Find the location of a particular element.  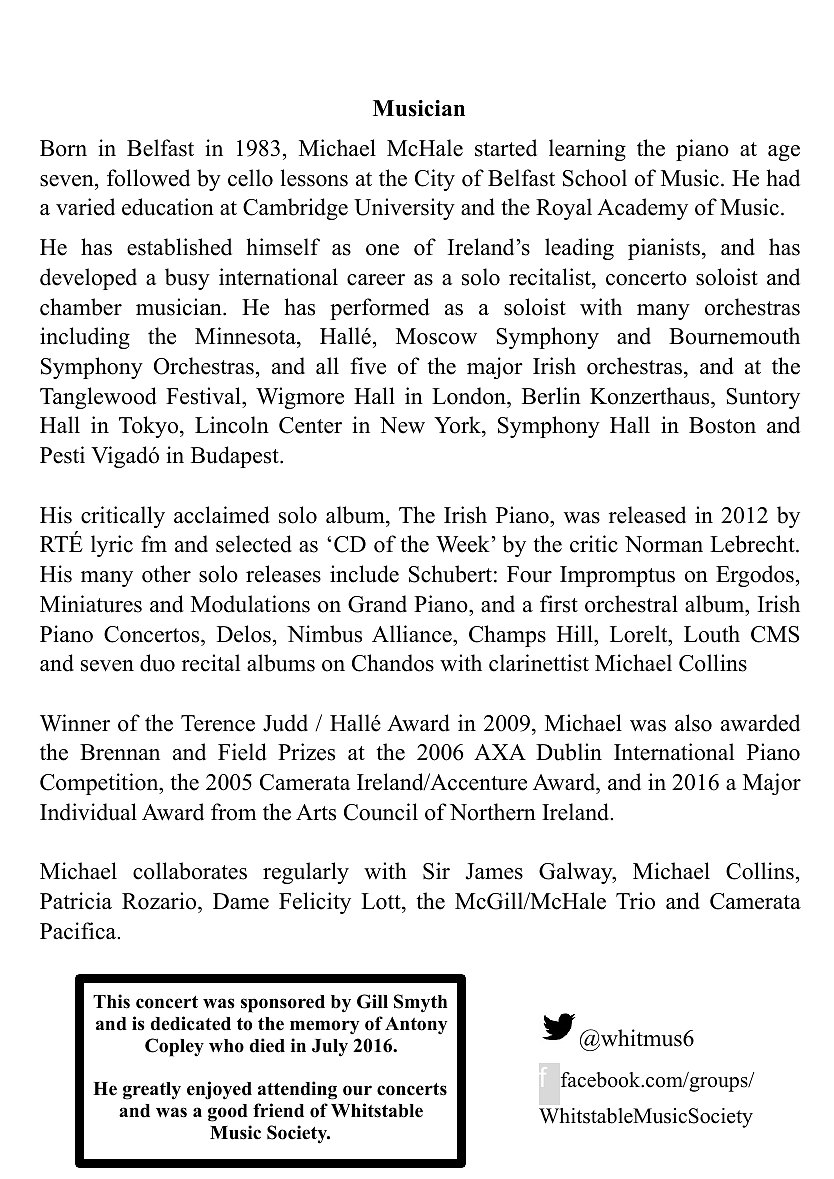

University is located at coordinates (404, 209).
